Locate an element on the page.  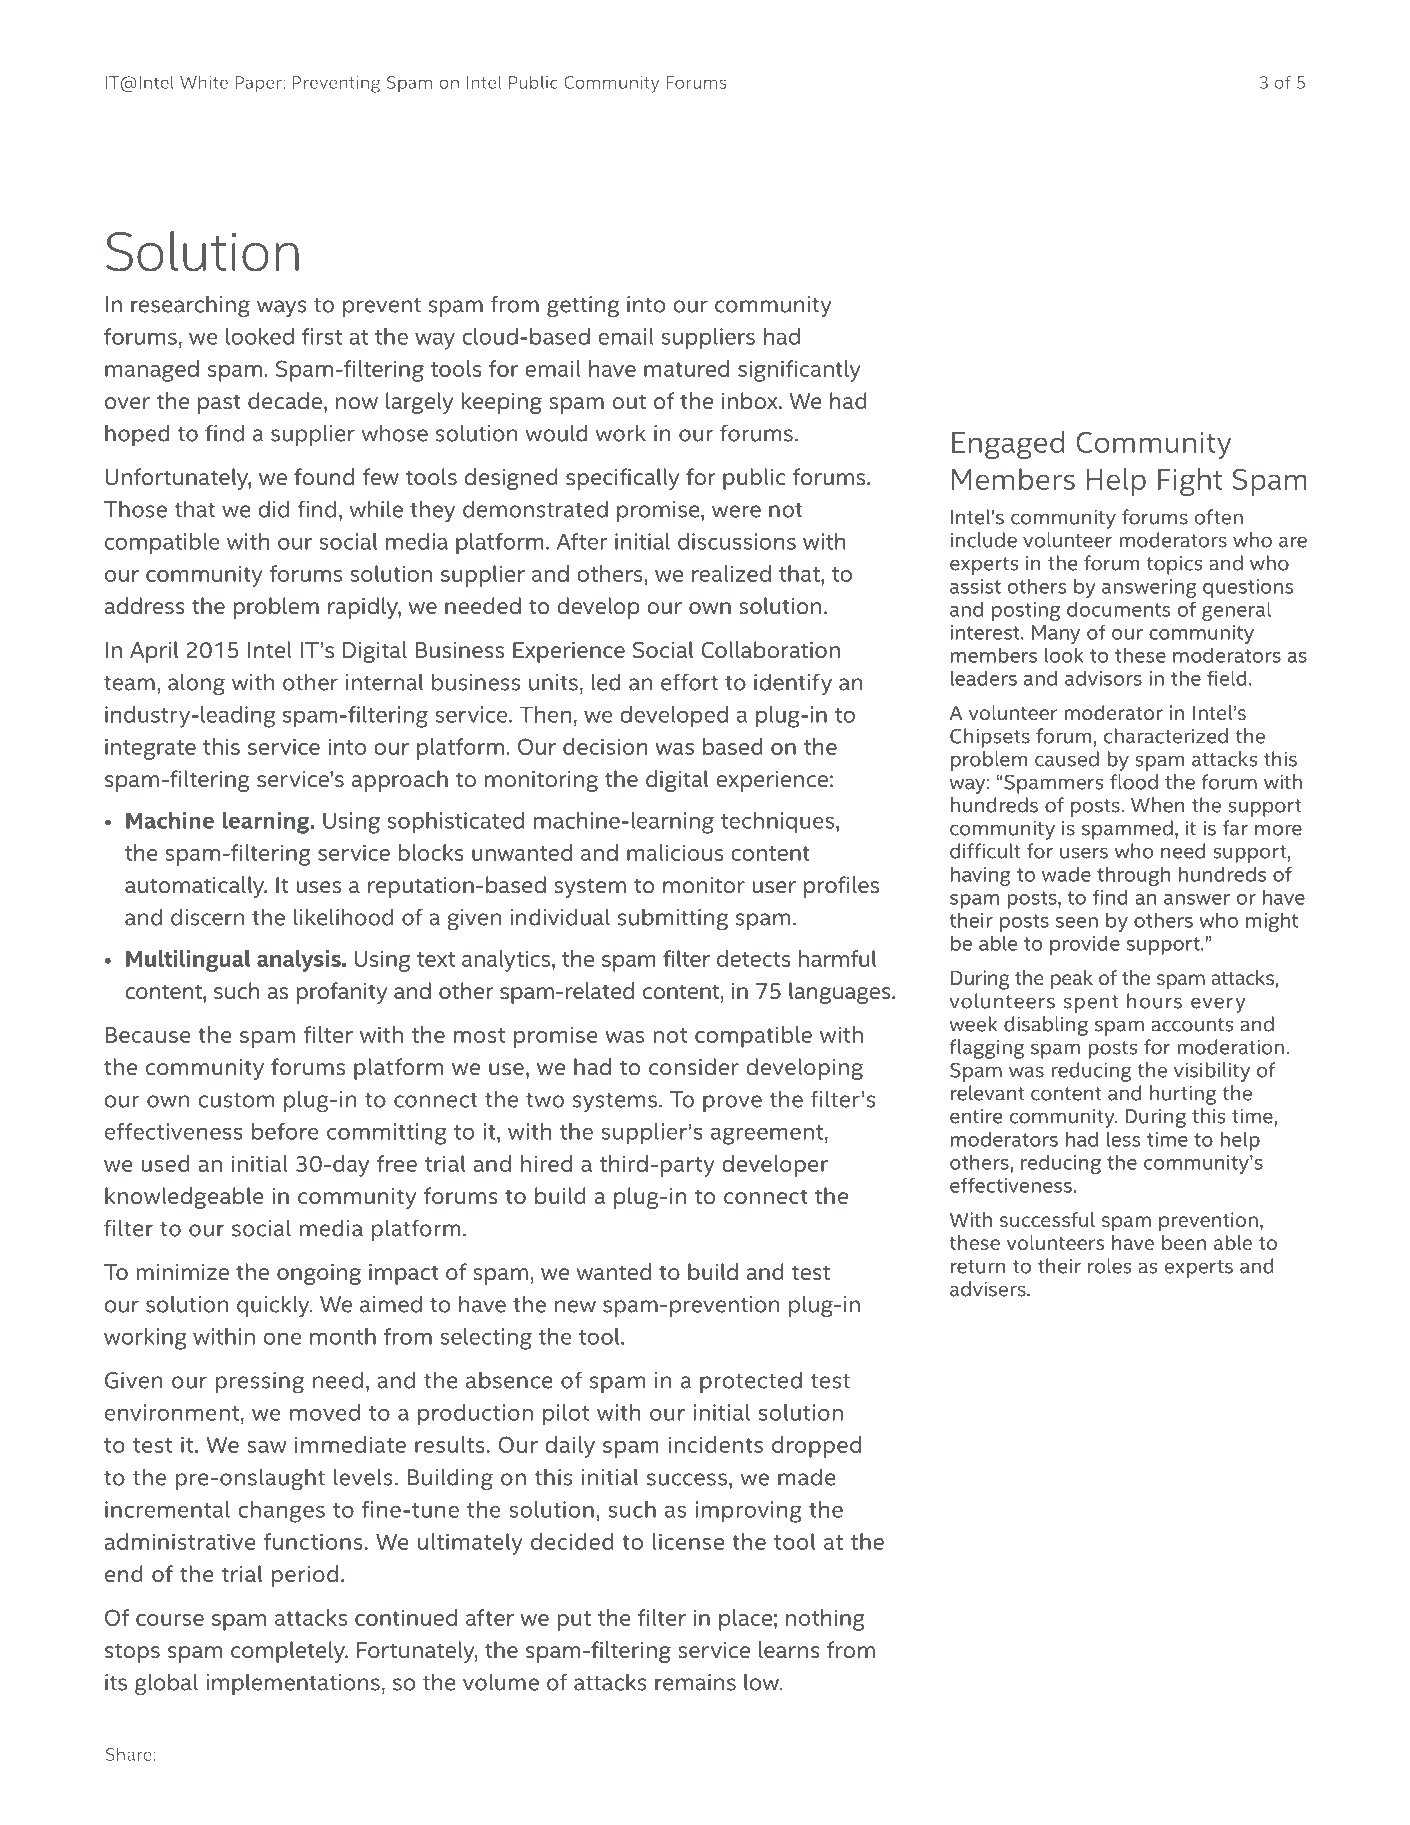
did is located at coordinates (273, 509).
